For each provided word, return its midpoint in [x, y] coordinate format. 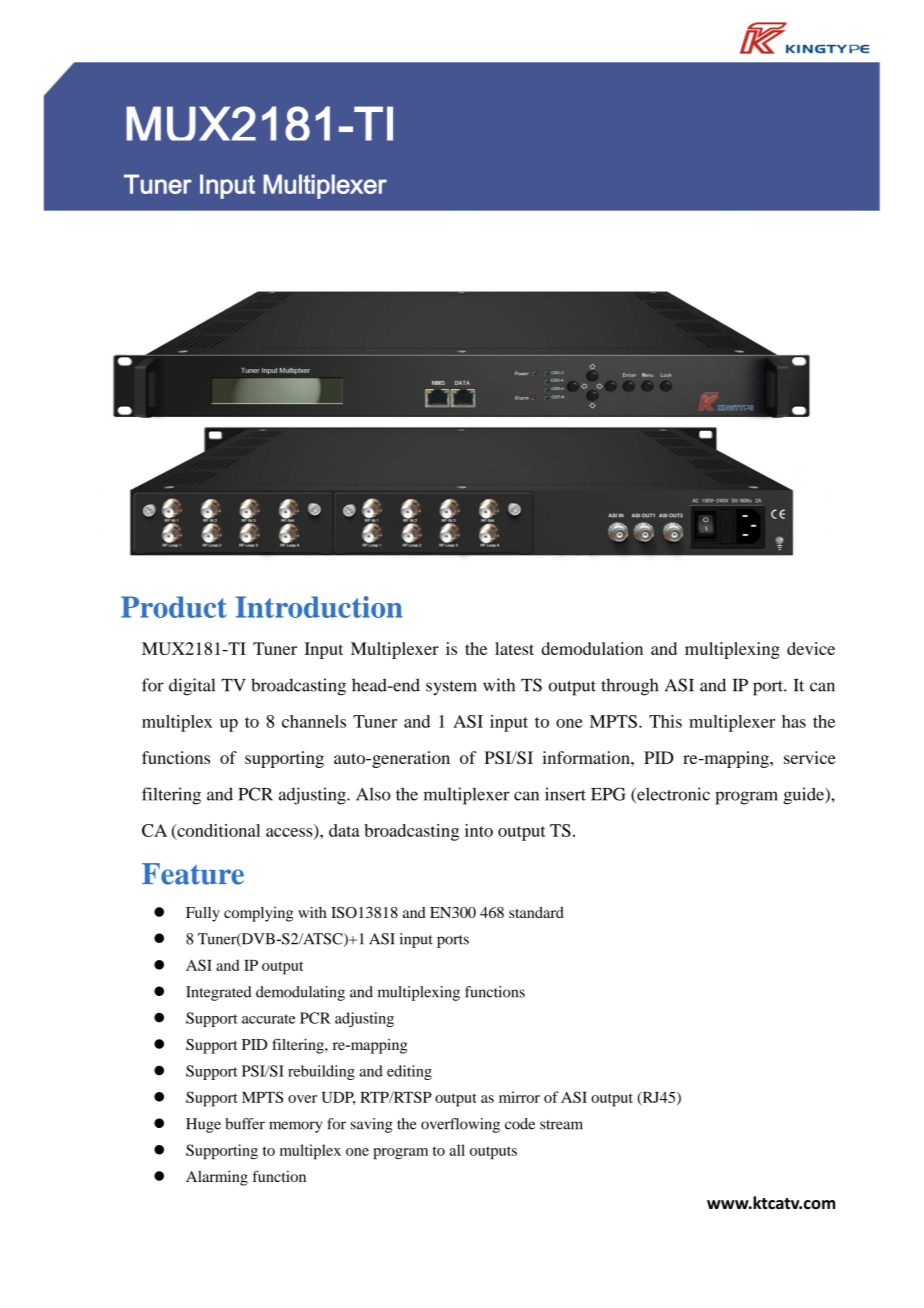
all [457, 1150]
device [811, 648]
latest [514, 648]
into [479, 830]
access [290, 833]
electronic [672, 795]
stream [561, 1125]
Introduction [319, 607]
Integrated [218, 993]
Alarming [217, 1178]
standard [536, 912]
